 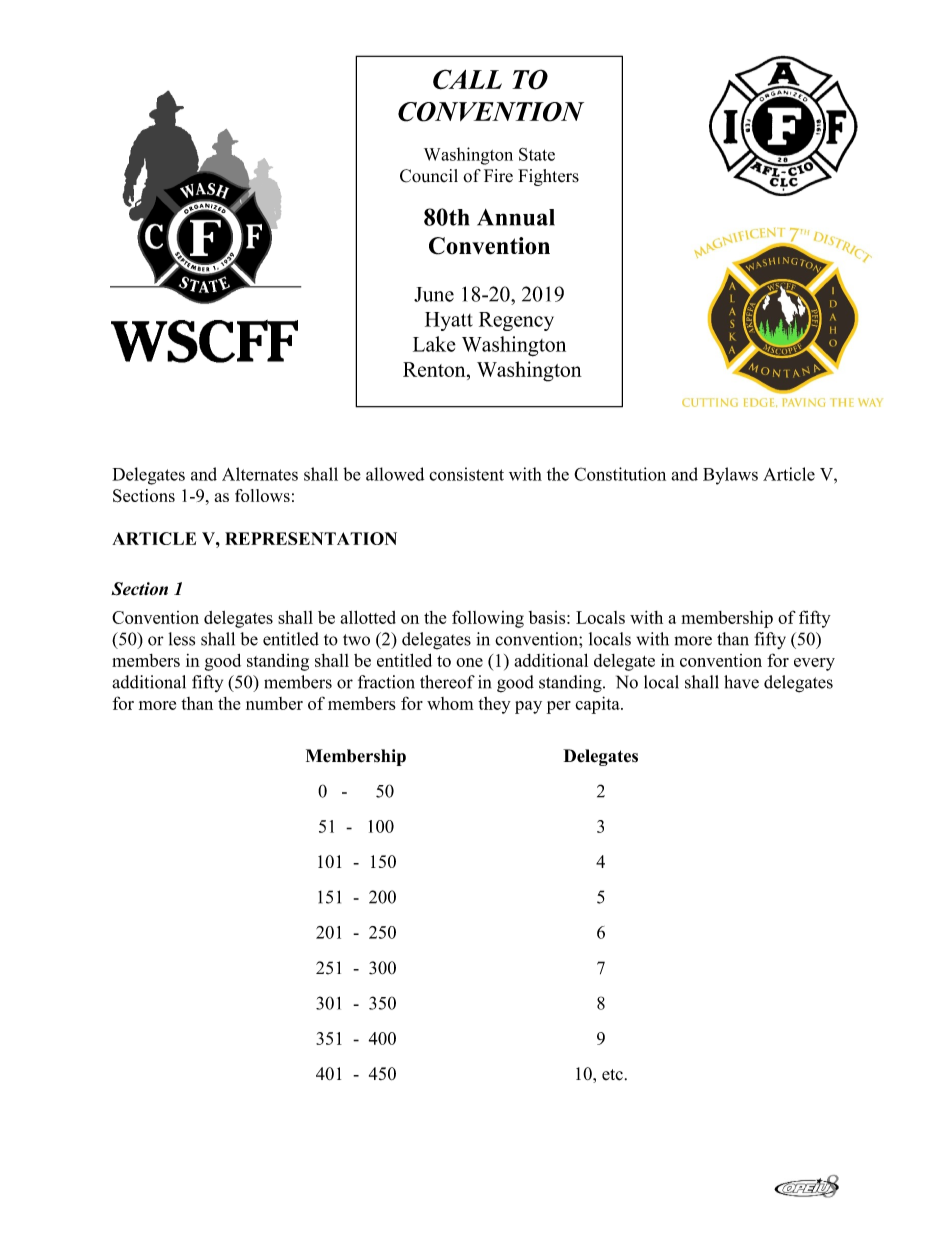 I want to click on following, so click(x=488, y=619).
